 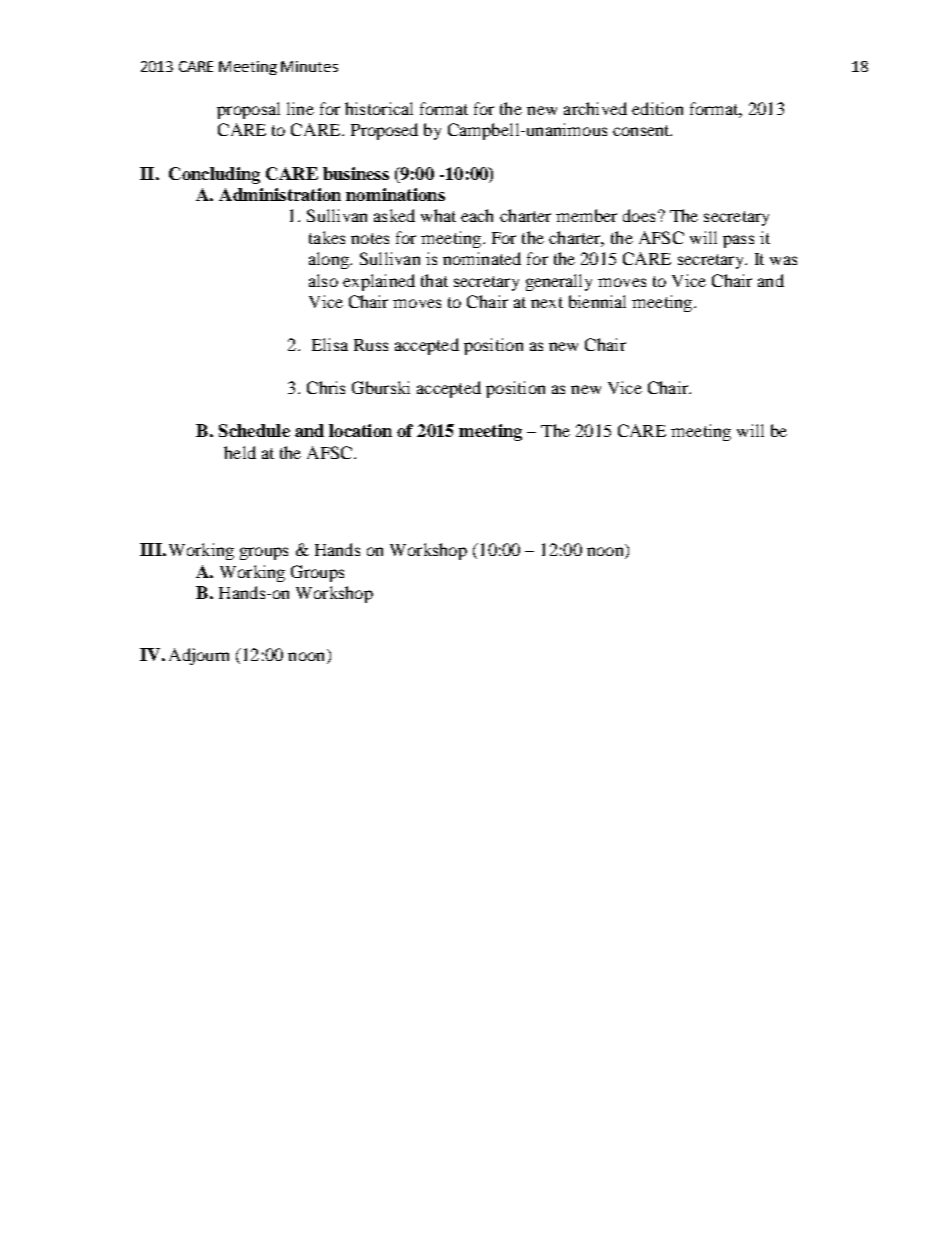 I want to click on Minutes, so click(x=309, y=66).
